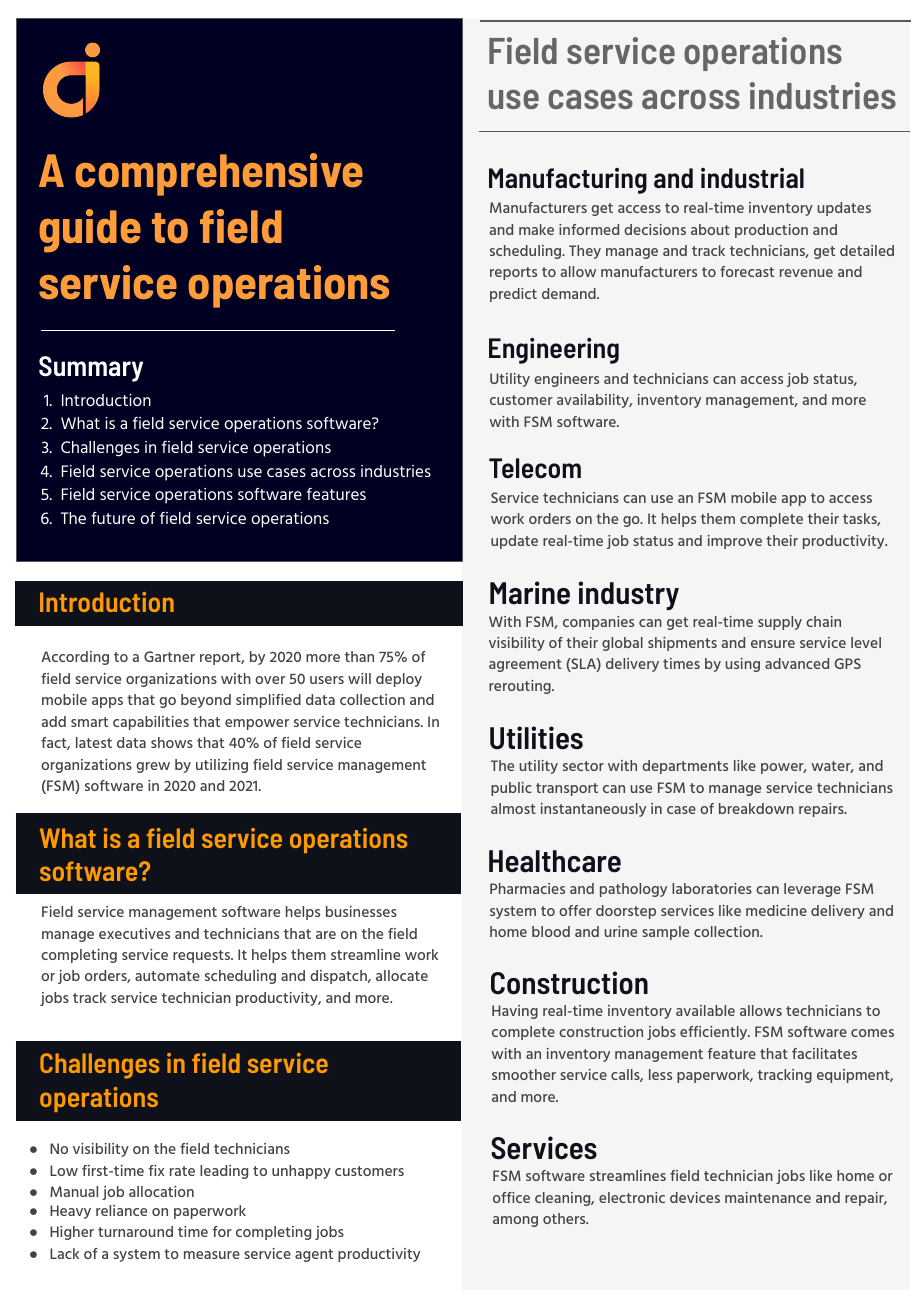 The height and width of the screenshot is (1307, 924). What do you see at coordinates (530, 593) in the screenshot?
I see `Marine` at bounding box center [530, 593].
